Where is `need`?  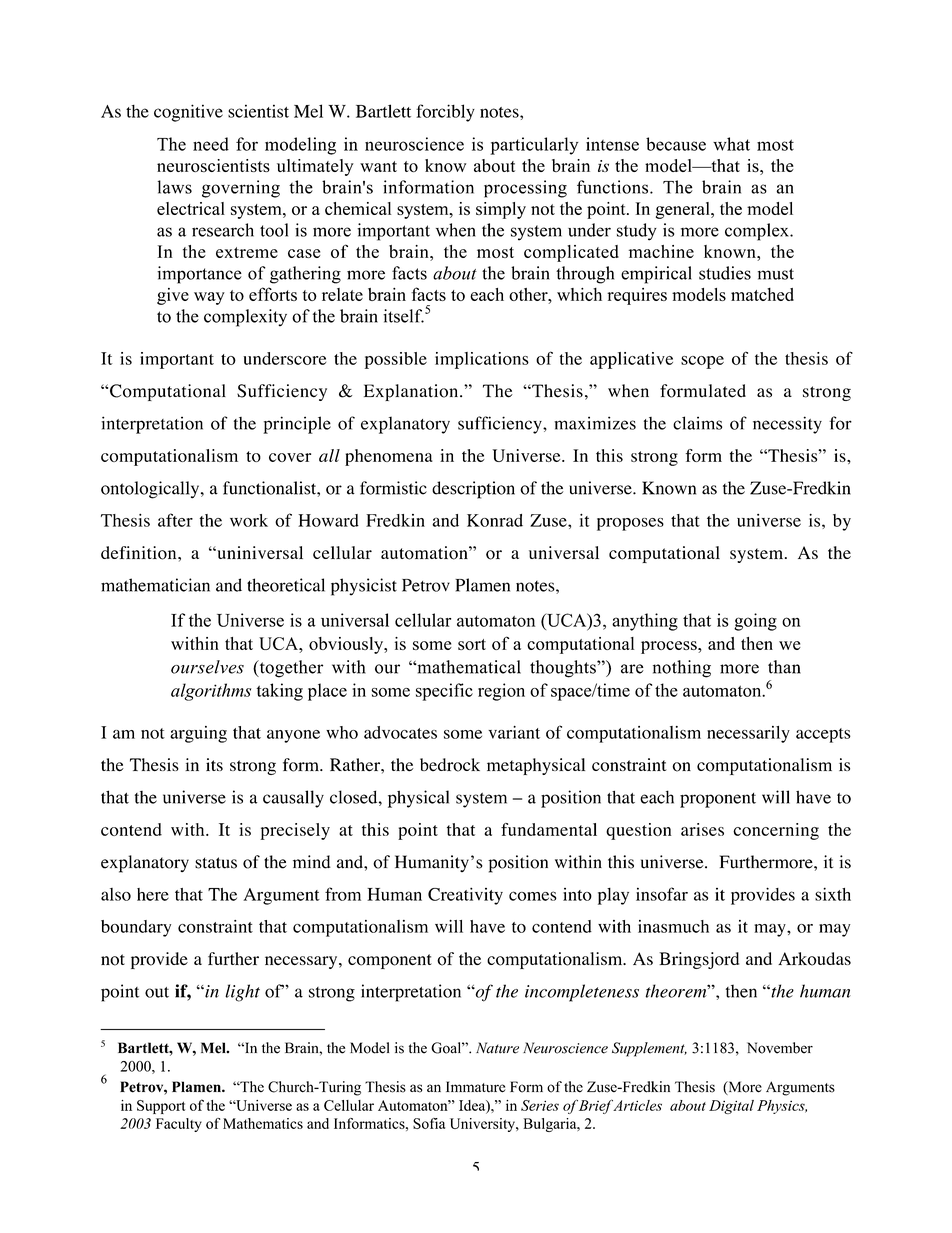 need is located at coordinates (211, 144).
